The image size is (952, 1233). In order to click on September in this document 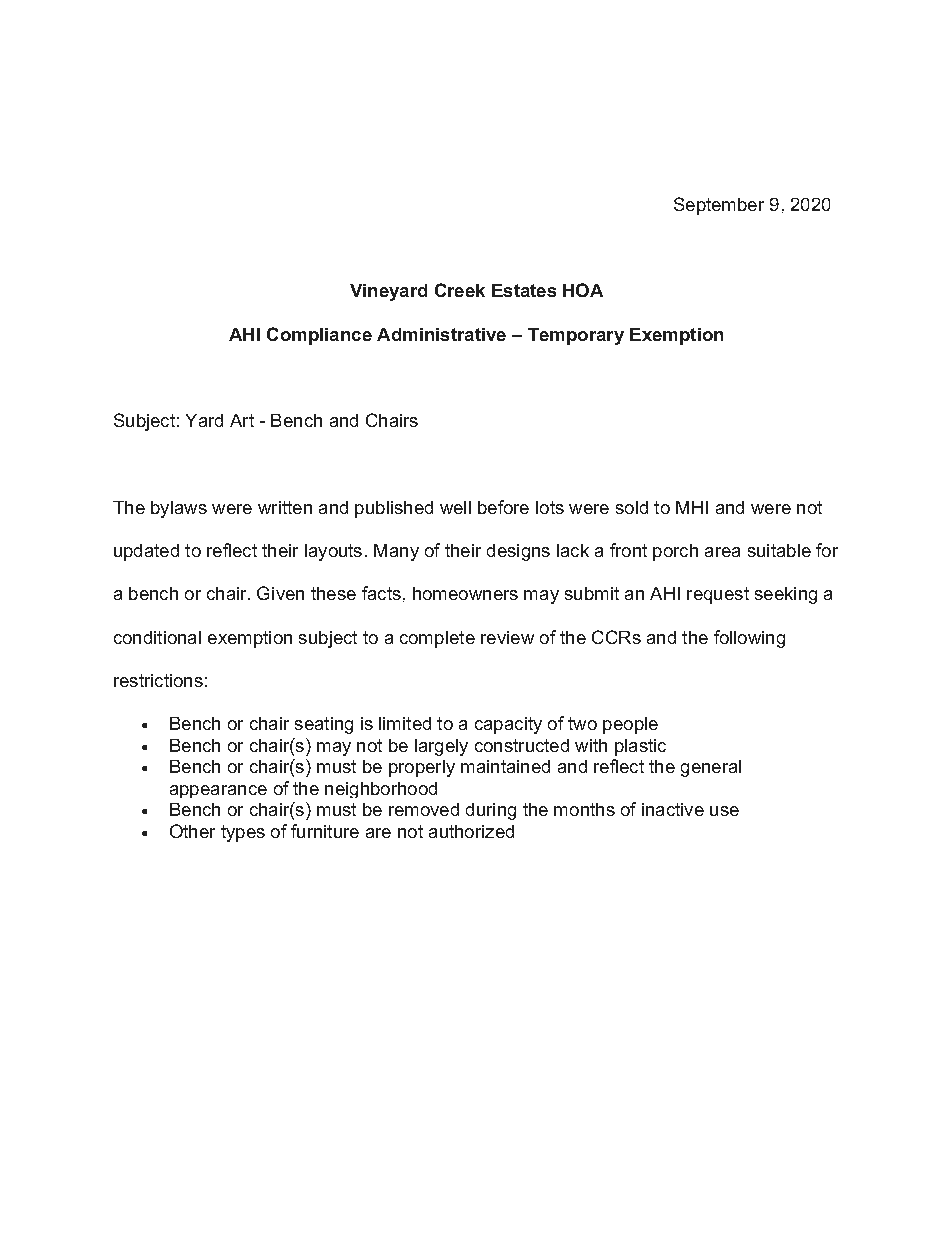, I will do `click(719, 206)`.
